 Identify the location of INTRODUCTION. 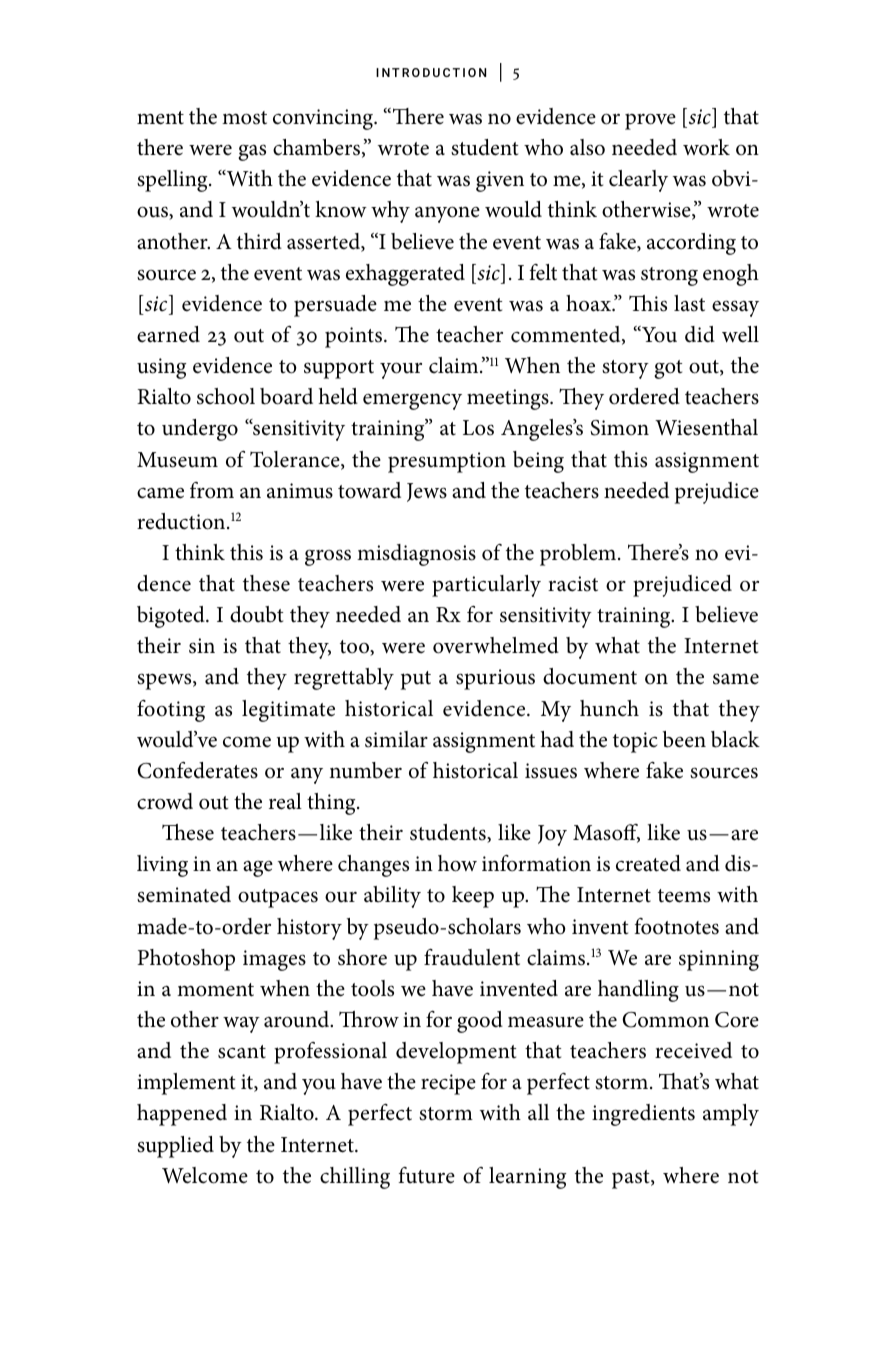
(431, 72).
